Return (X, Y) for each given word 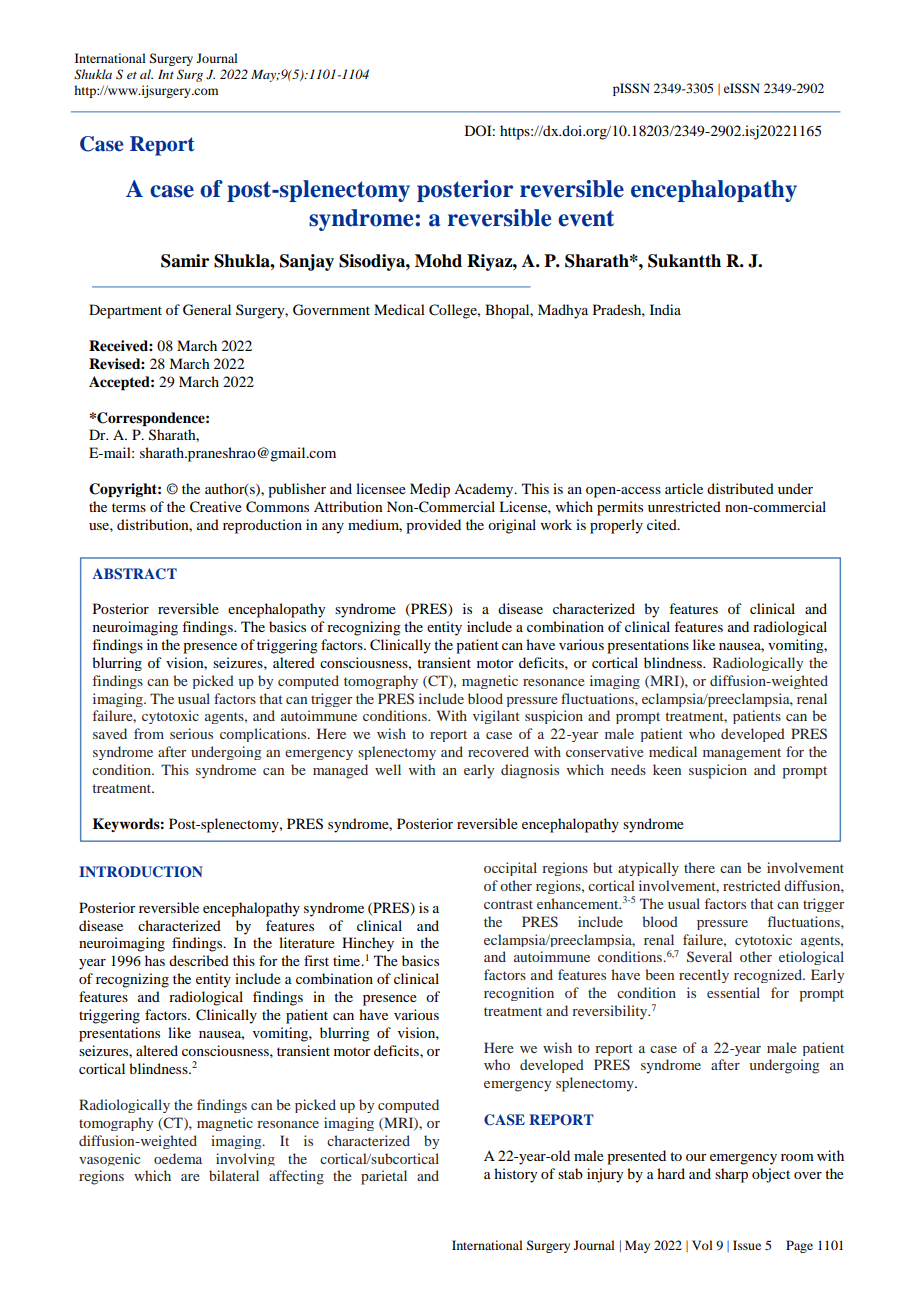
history (515, 1175)
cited (663, 524)
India (665, 309)
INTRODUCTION (141, 872)
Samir (185, 261)
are (190, 1177)
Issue (747, 1245)
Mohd (438, 261)
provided (433, 526)
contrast (508, 904)
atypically (648, 869)
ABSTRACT (134, 574)
